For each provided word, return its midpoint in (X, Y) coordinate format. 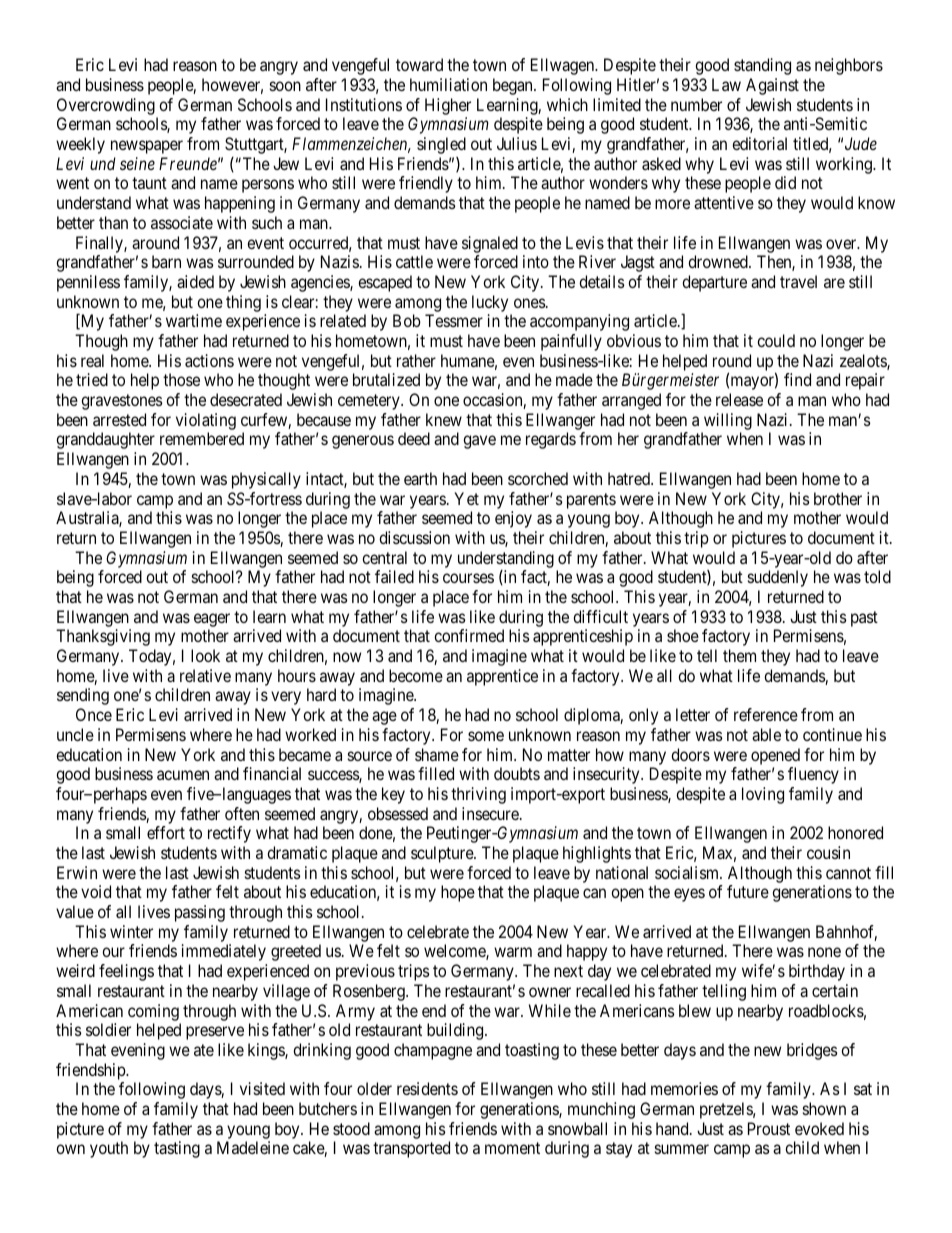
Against (772, 86)
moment (512, 1148)
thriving (478, 795)
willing (728, 421)
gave (479, 442)
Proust (769, 1128)
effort (166, 832)
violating (206, 421)
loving (763, 795)
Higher (448, 106)
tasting (177, 1149)
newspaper (147, 147)
